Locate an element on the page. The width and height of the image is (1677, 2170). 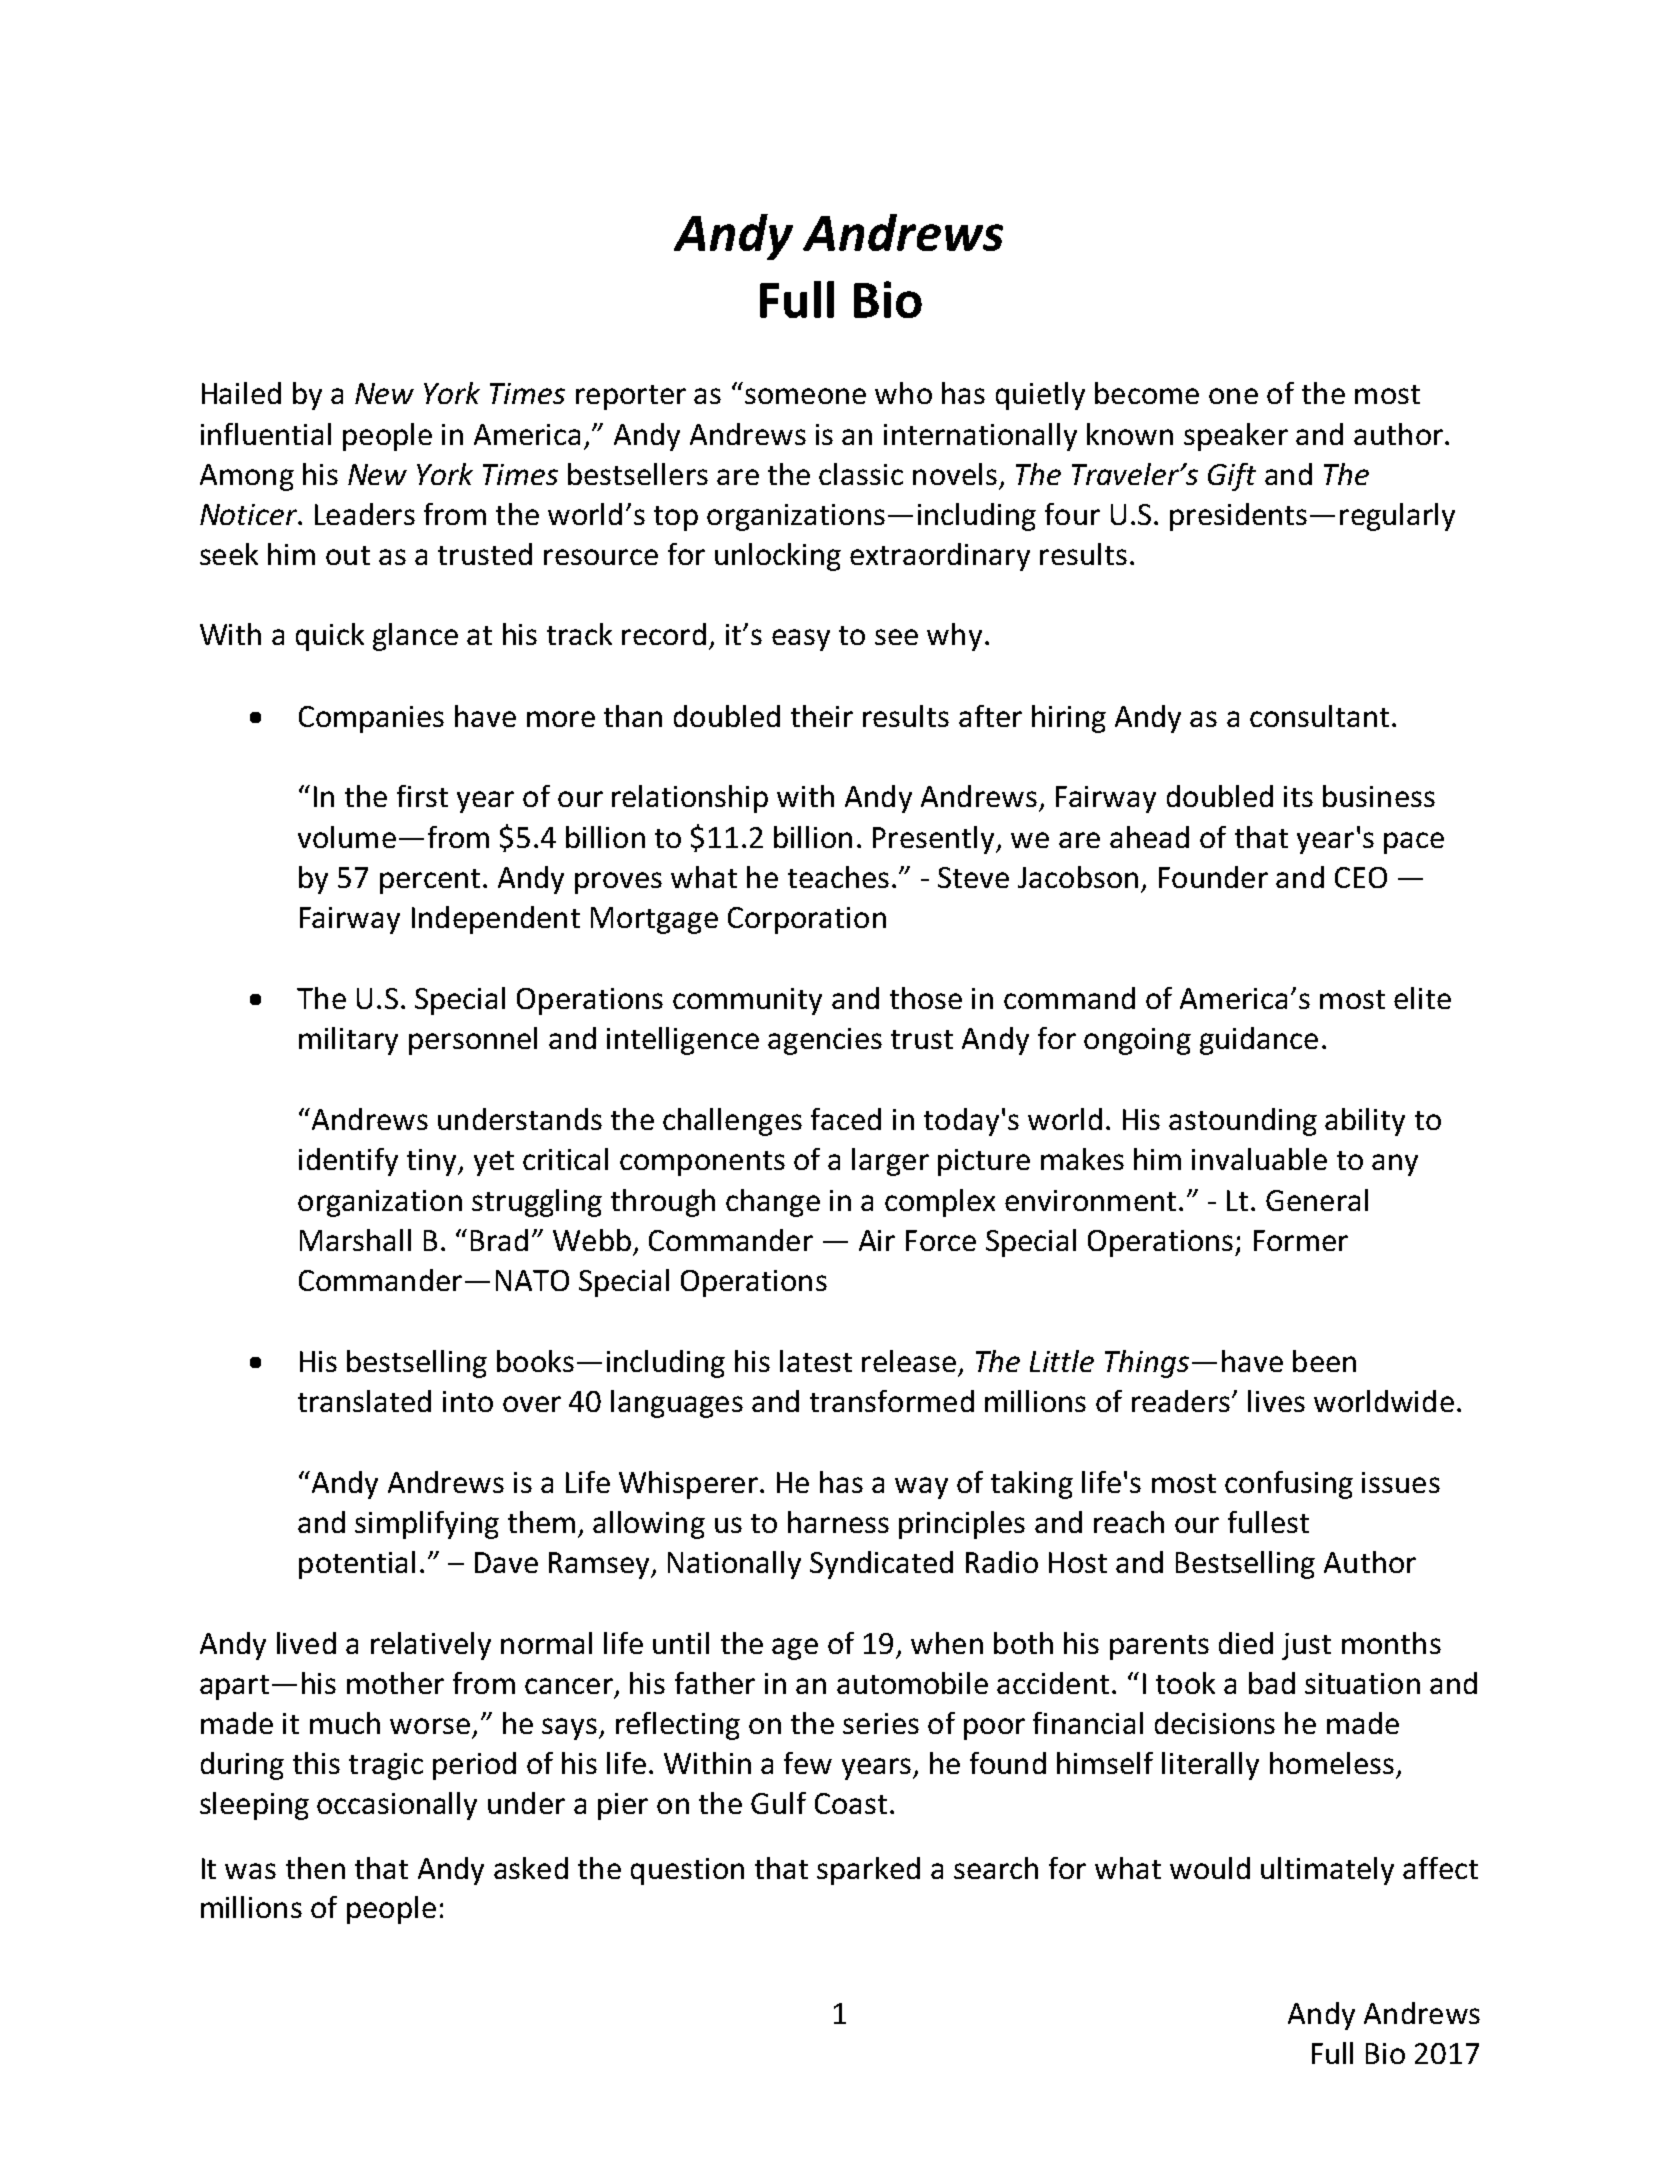
guidance is located at coordinates (1259, 1041).
